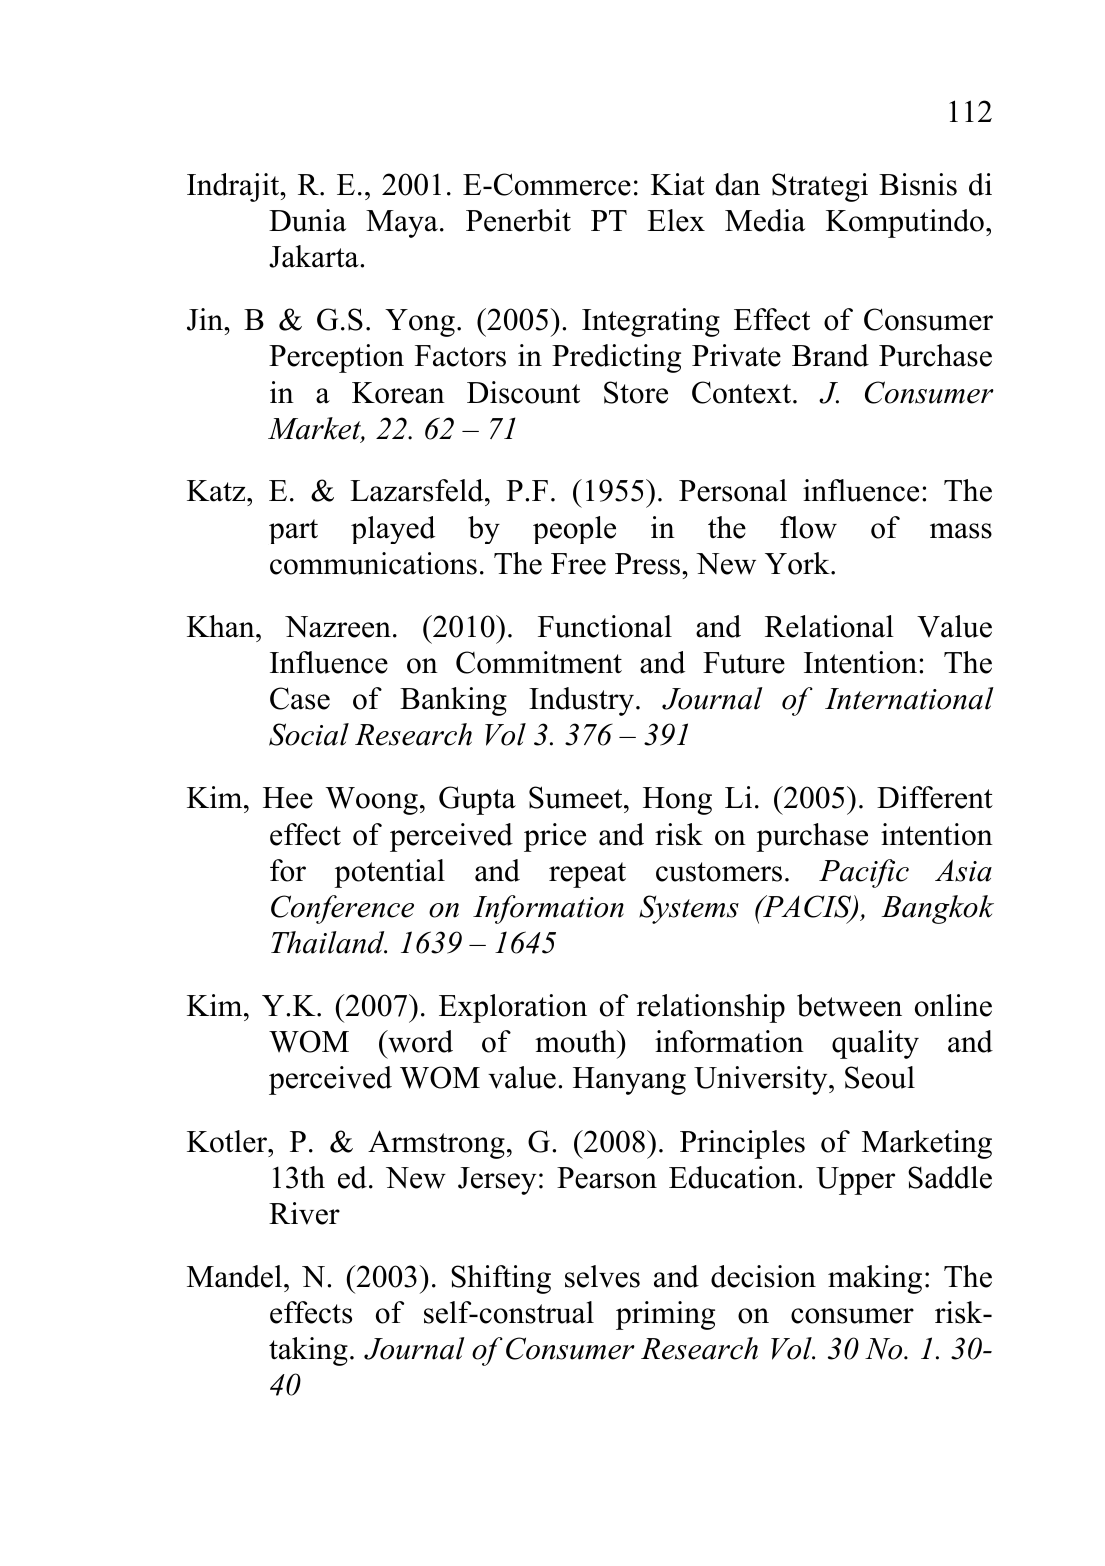 This screenshot has width=1105, height=1566. What do you see at coordinates (676, 220) in the screenshot?
I see `Elex` at bounding box center [676, 220].
